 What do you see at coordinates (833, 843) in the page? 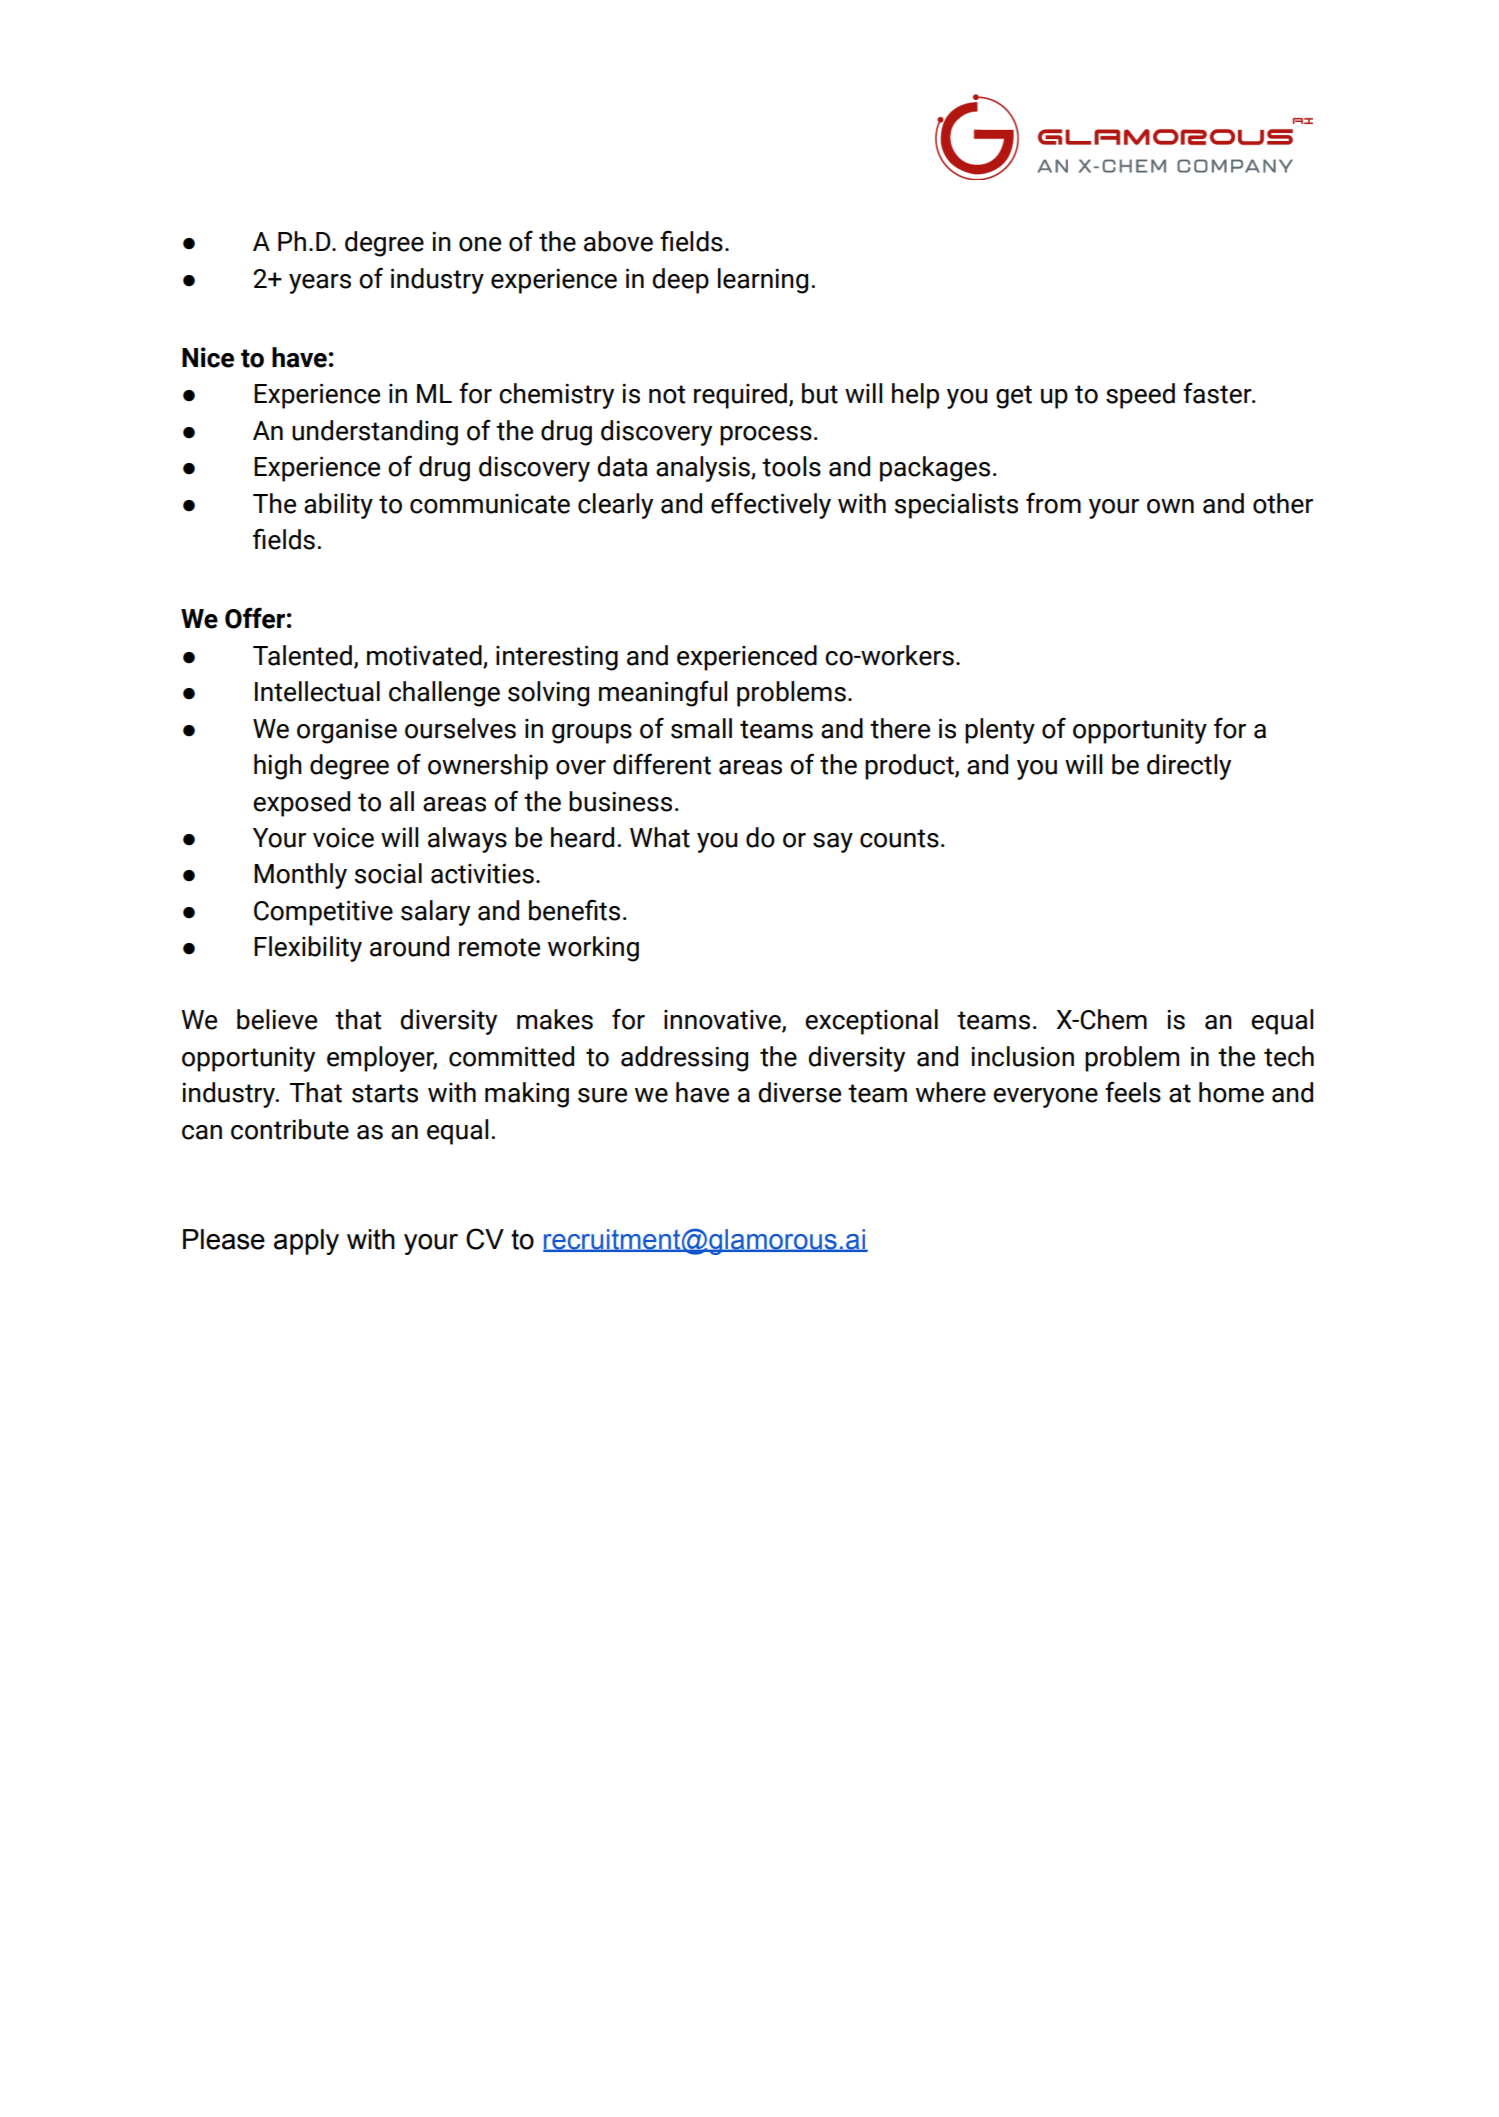
I see `say` at bounding box center [833, 843].
